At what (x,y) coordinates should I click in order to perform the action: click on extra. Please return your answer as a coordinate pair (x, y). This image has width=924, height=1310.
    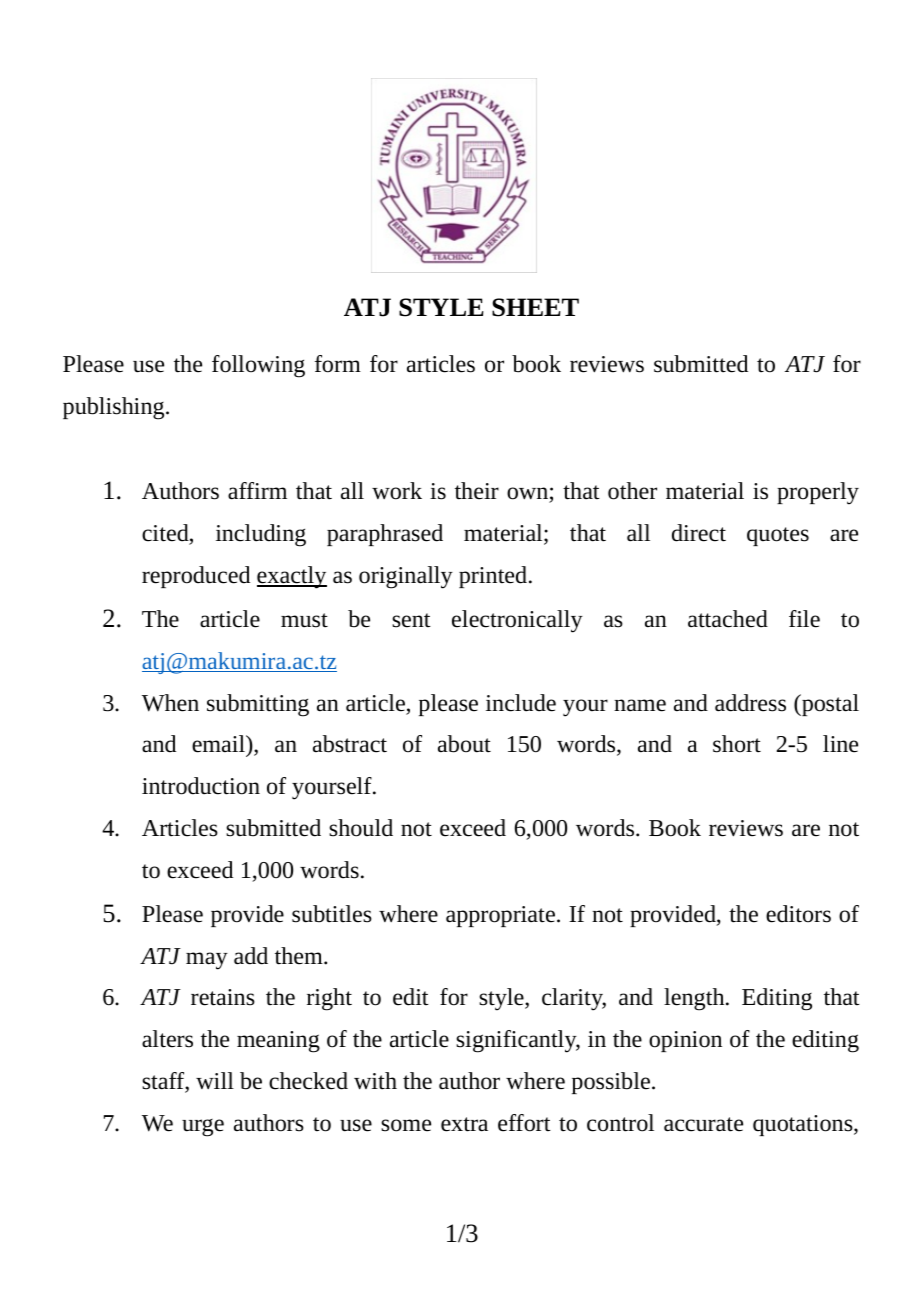
    Looking at the image, I should click on (464, 1124).
